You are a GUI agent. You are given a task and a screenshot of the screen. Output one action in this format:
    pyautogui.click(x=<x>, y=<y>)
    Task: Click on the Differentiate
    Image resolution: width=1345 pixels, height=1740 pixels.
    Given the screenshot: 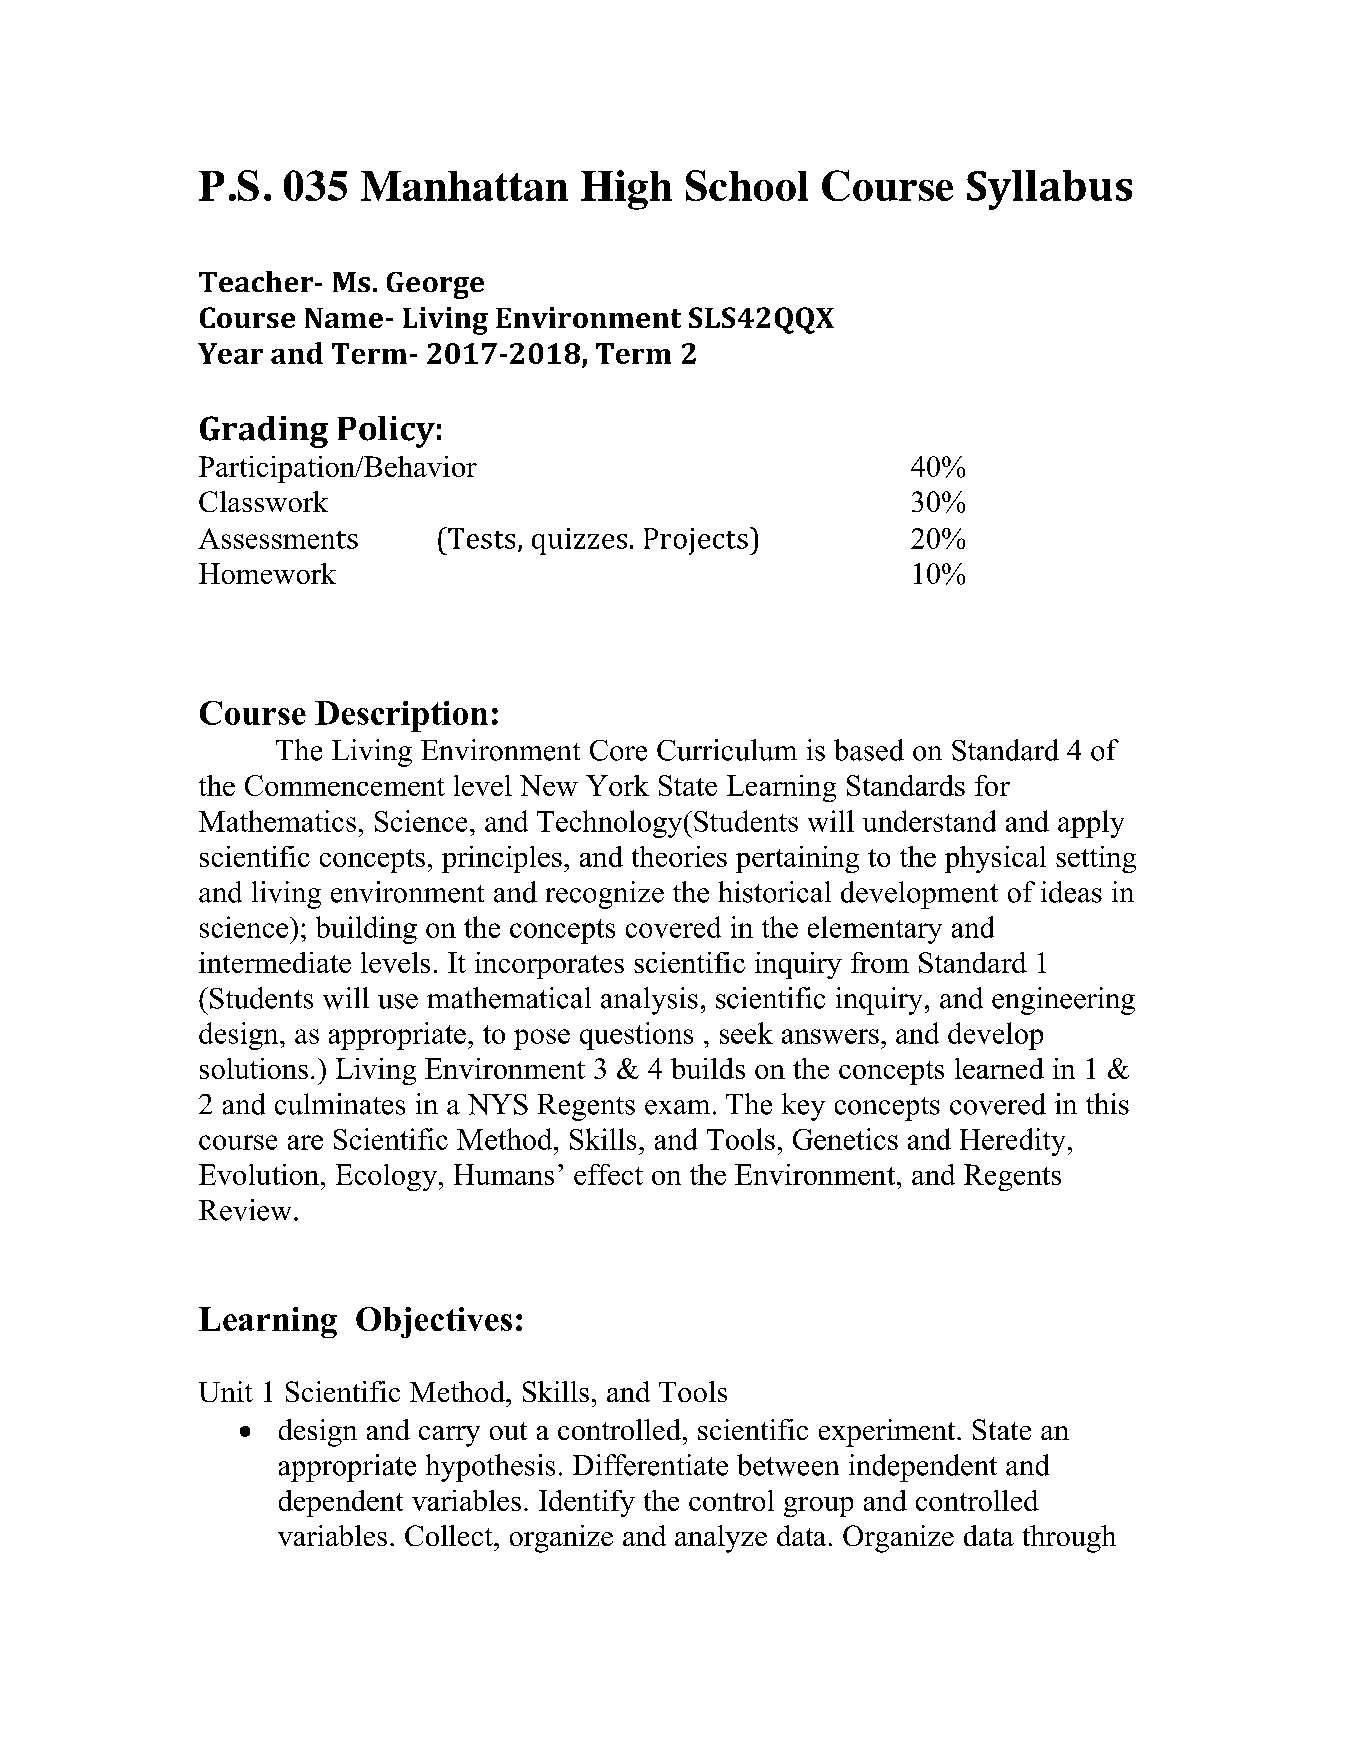 What is the action you would take?
    pyautogui.click(x=650, y=1465)
